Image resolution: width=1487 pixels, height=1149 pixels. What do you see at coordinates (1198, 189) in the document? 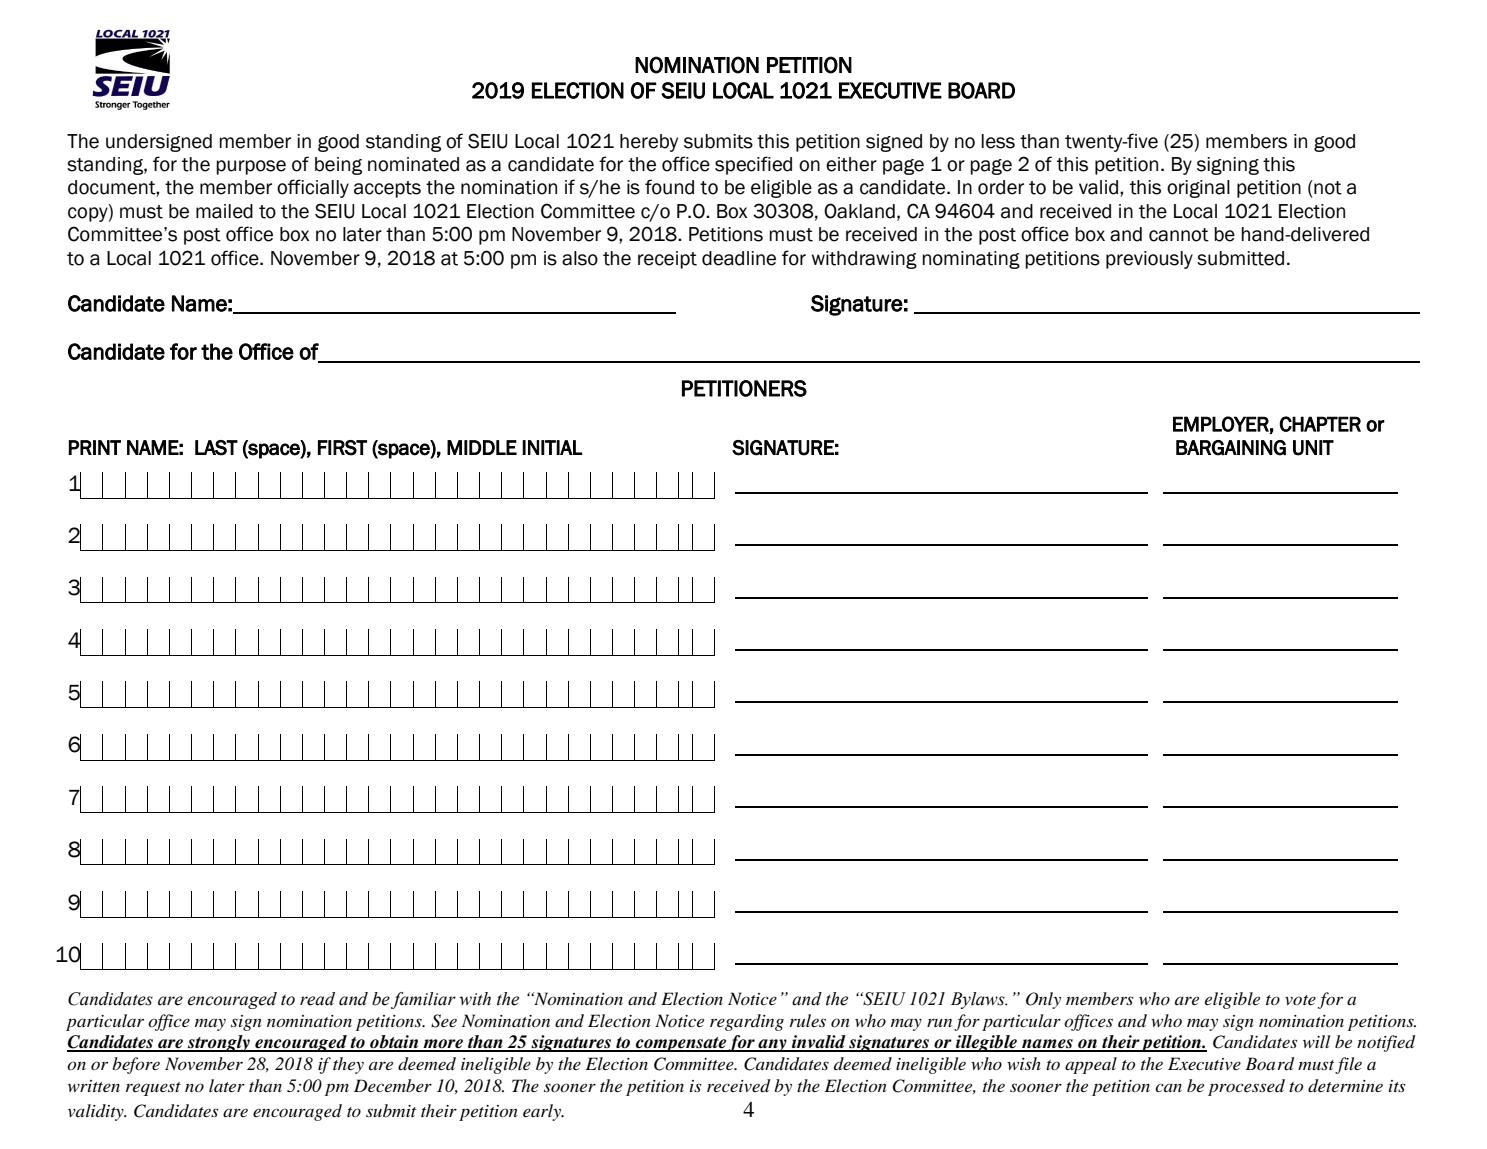
I see `original` at bounding box center [1198, 189].
